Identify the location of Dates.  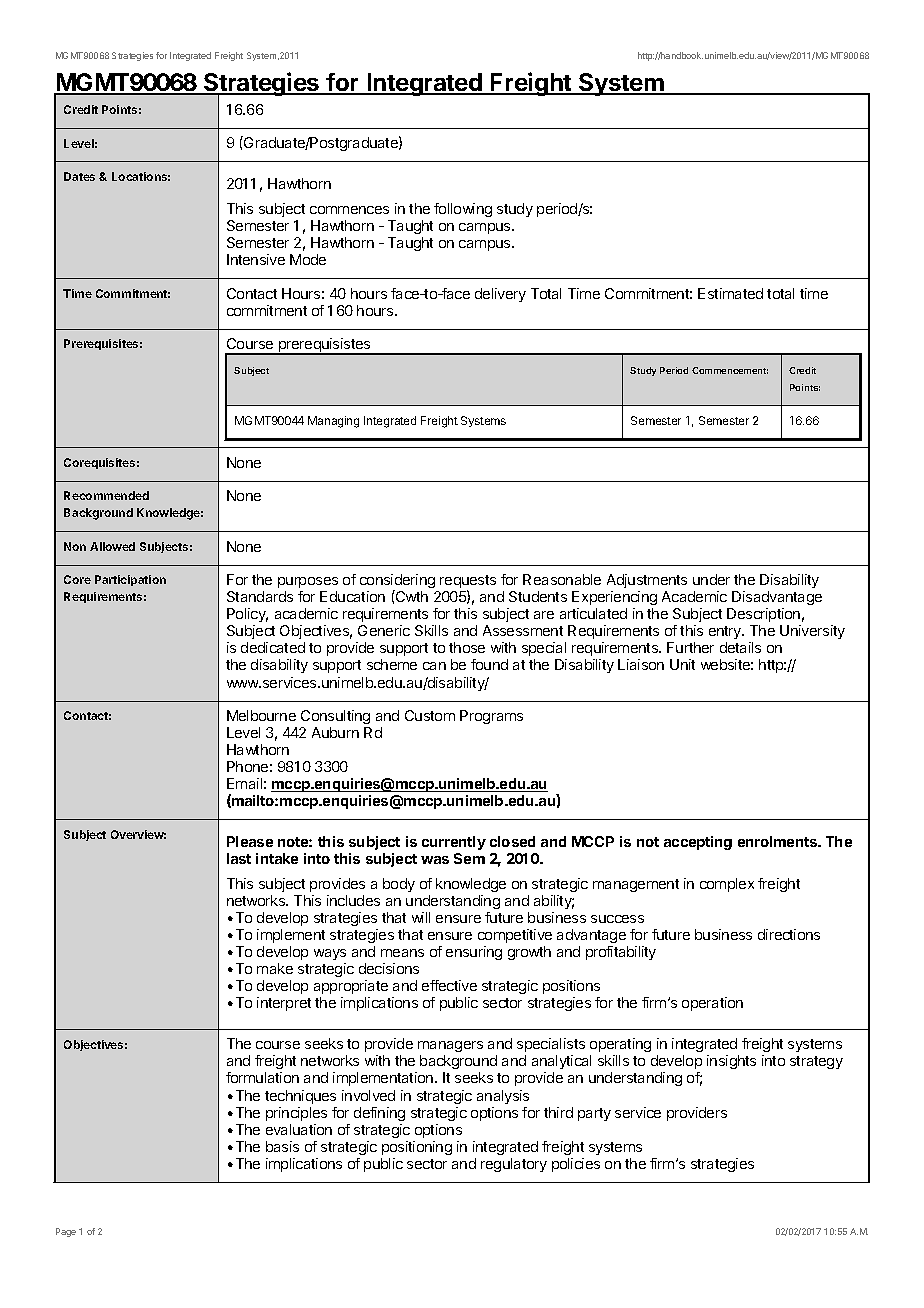
(79, 176).
